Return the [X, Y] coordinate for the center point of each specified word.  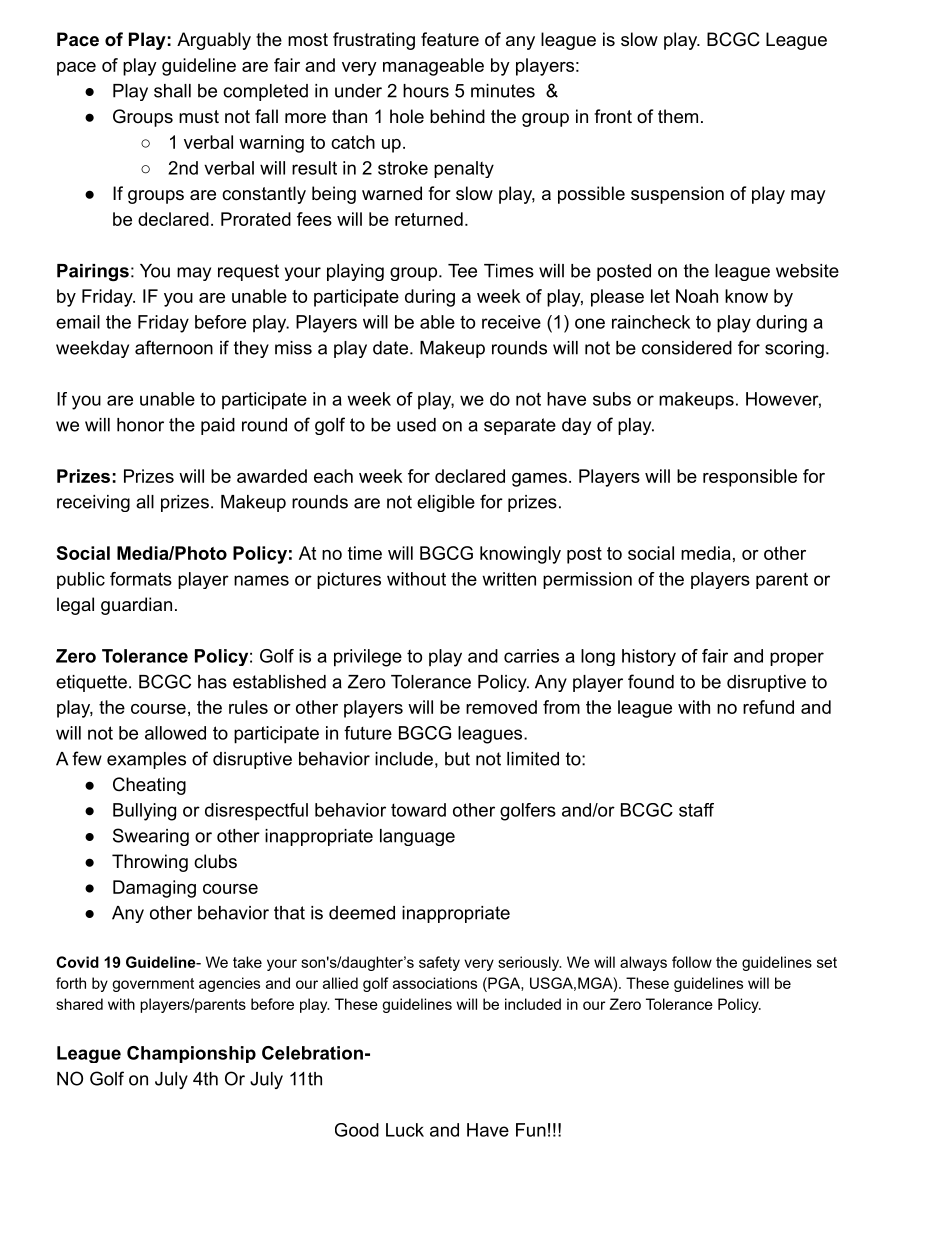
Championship [191, 1054]
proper [797, 659]
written [509, 579]
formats [141, 579]
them [678, 116]
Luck [405, 1130]
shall [172, 91]
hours [426, 91]
